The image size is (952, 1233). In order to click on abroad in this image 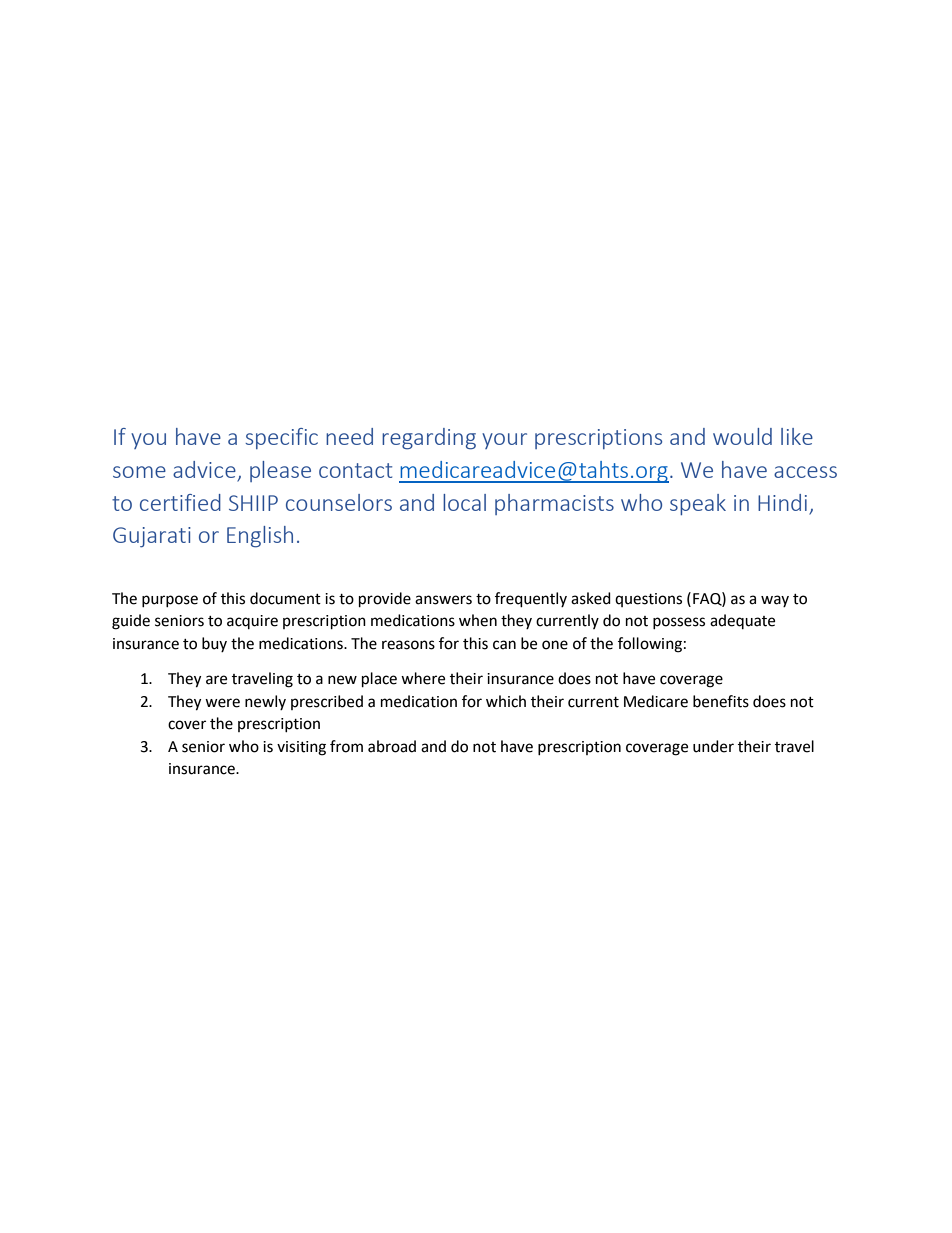, I will do `click(392, 746)`.
